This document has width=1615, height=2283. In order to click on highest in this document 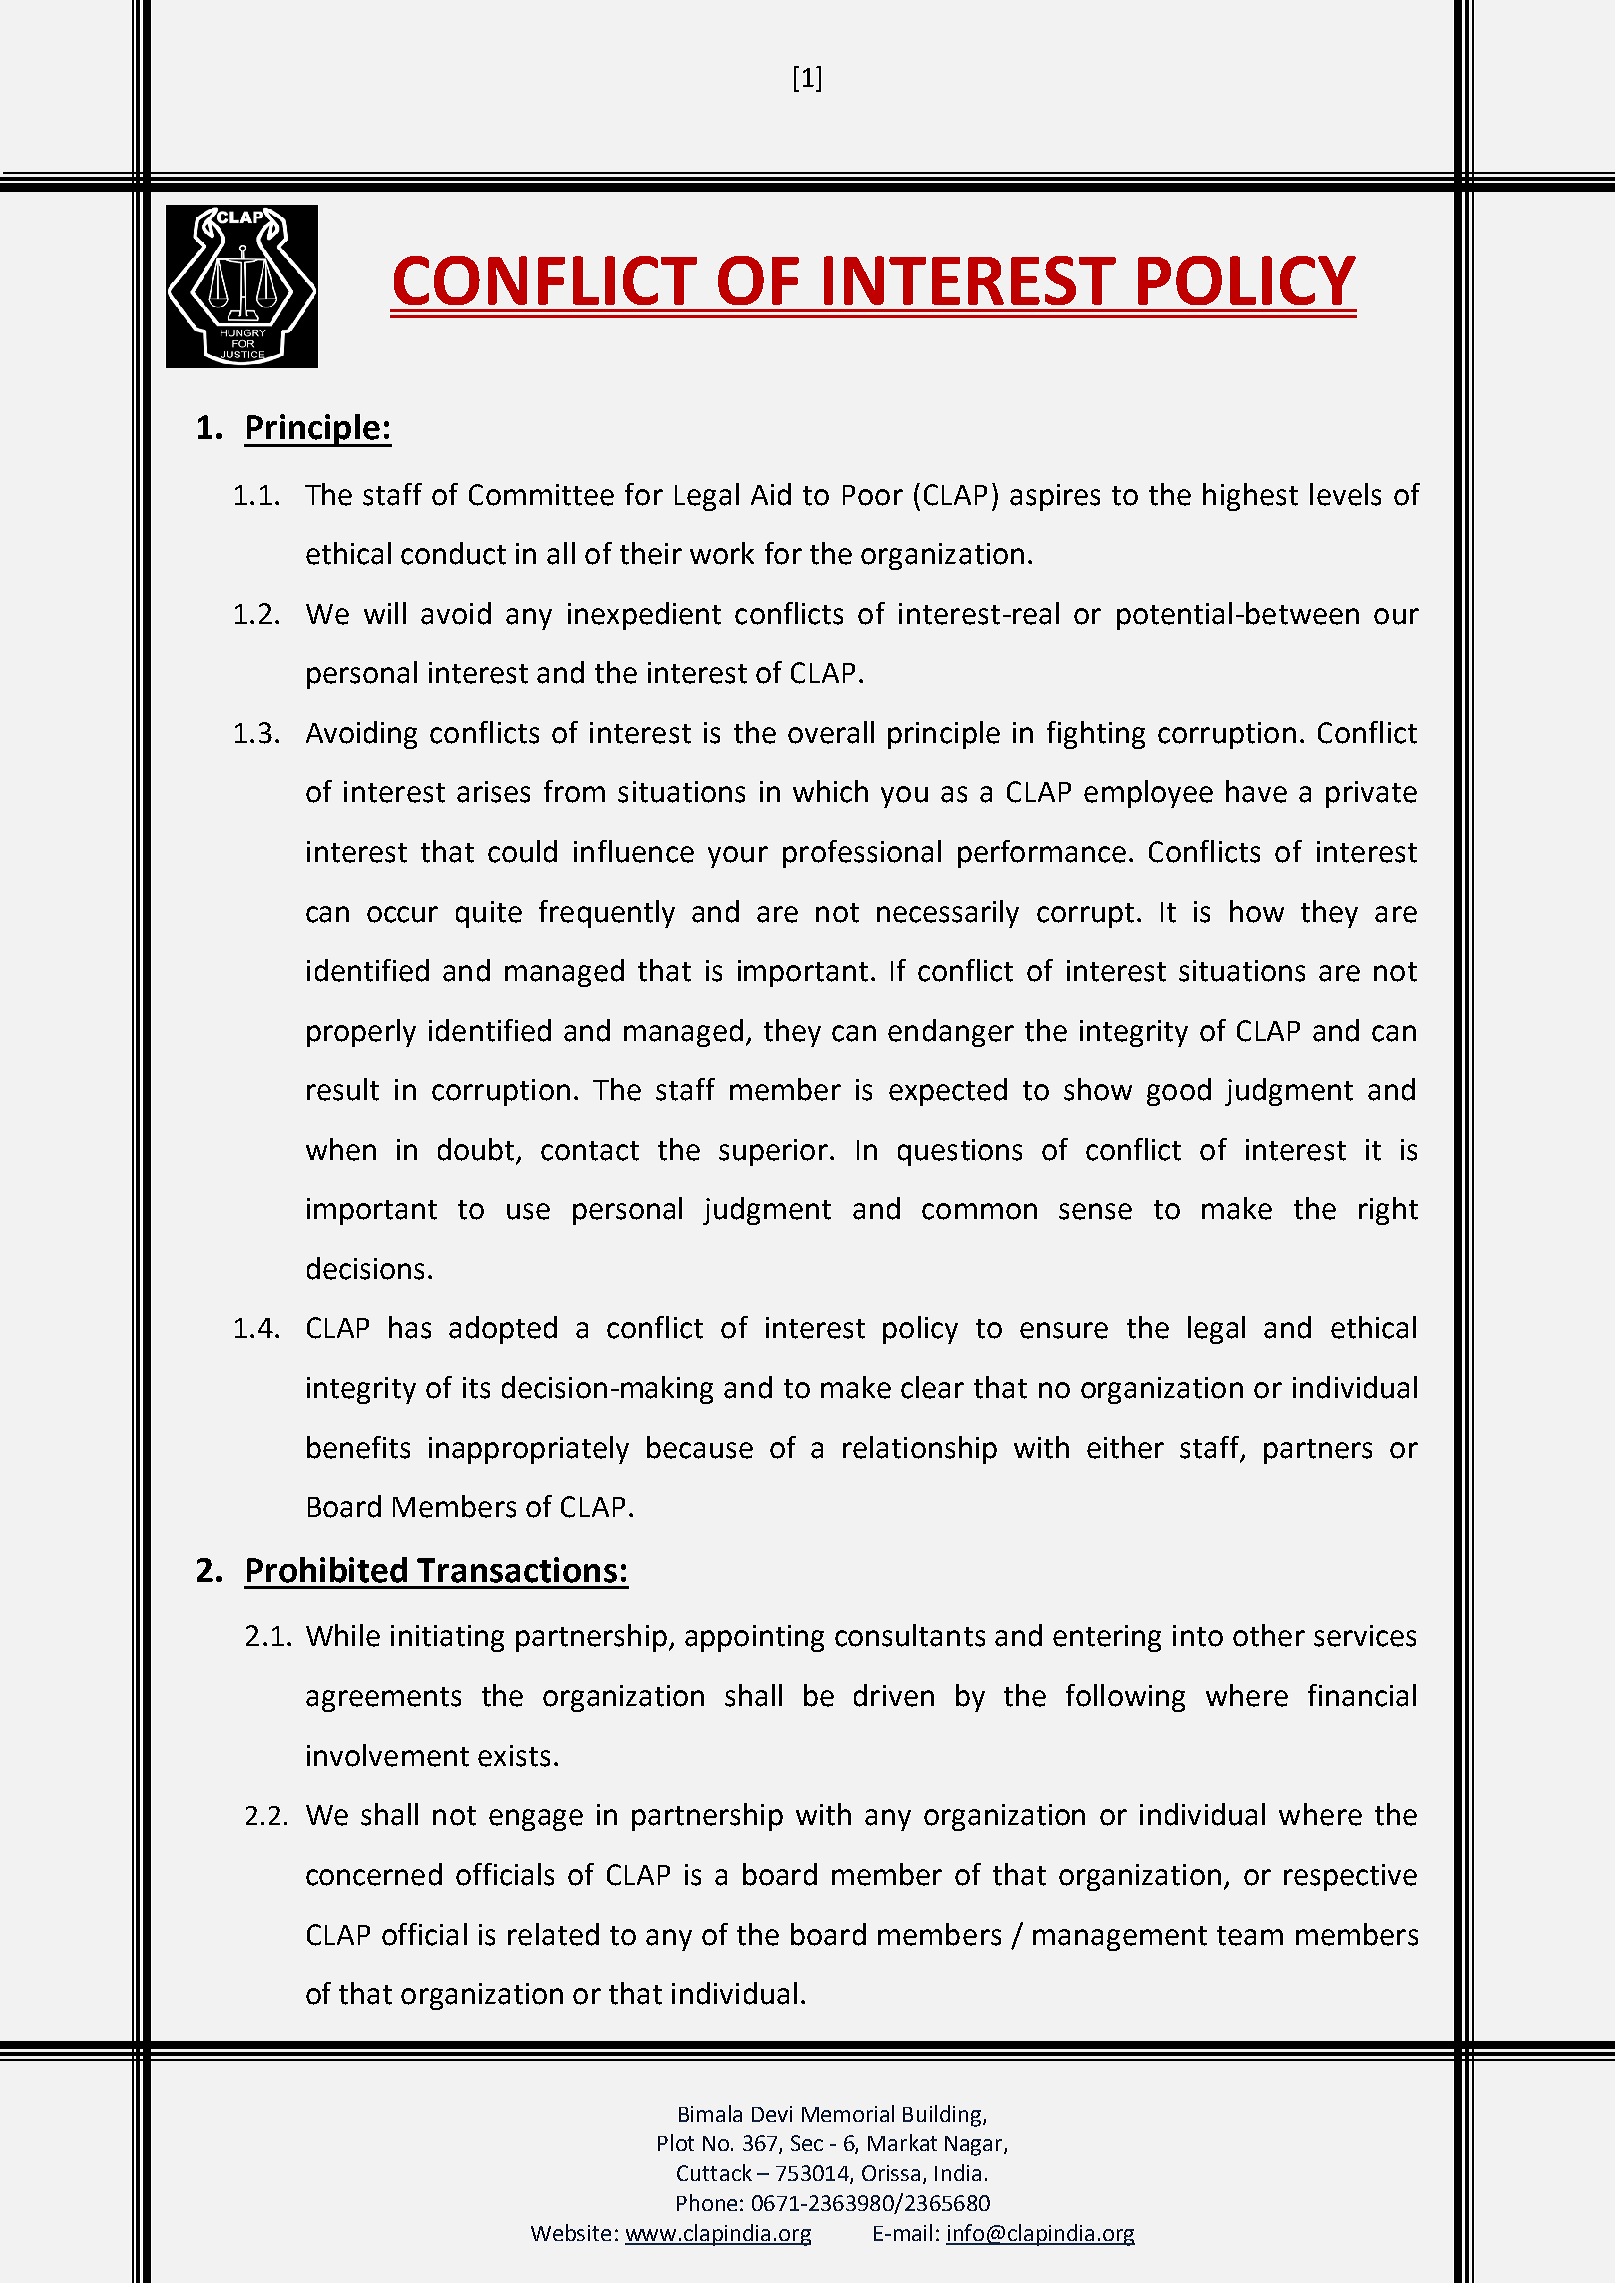, I will do `click(1250, 497)`.
